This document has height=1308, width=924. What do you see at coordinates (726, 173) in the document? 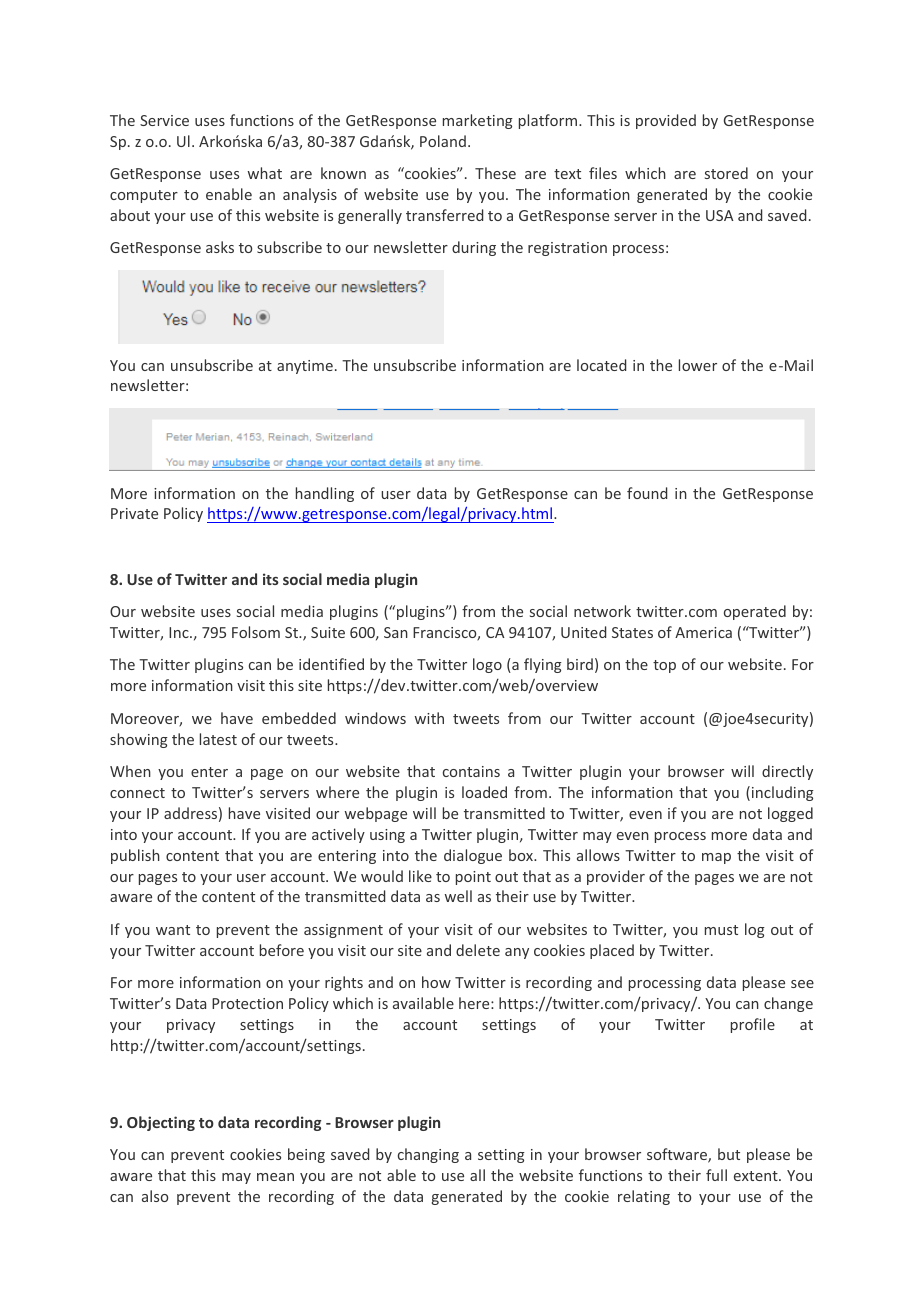
I see `stored` at bounding box center [726, 173].
